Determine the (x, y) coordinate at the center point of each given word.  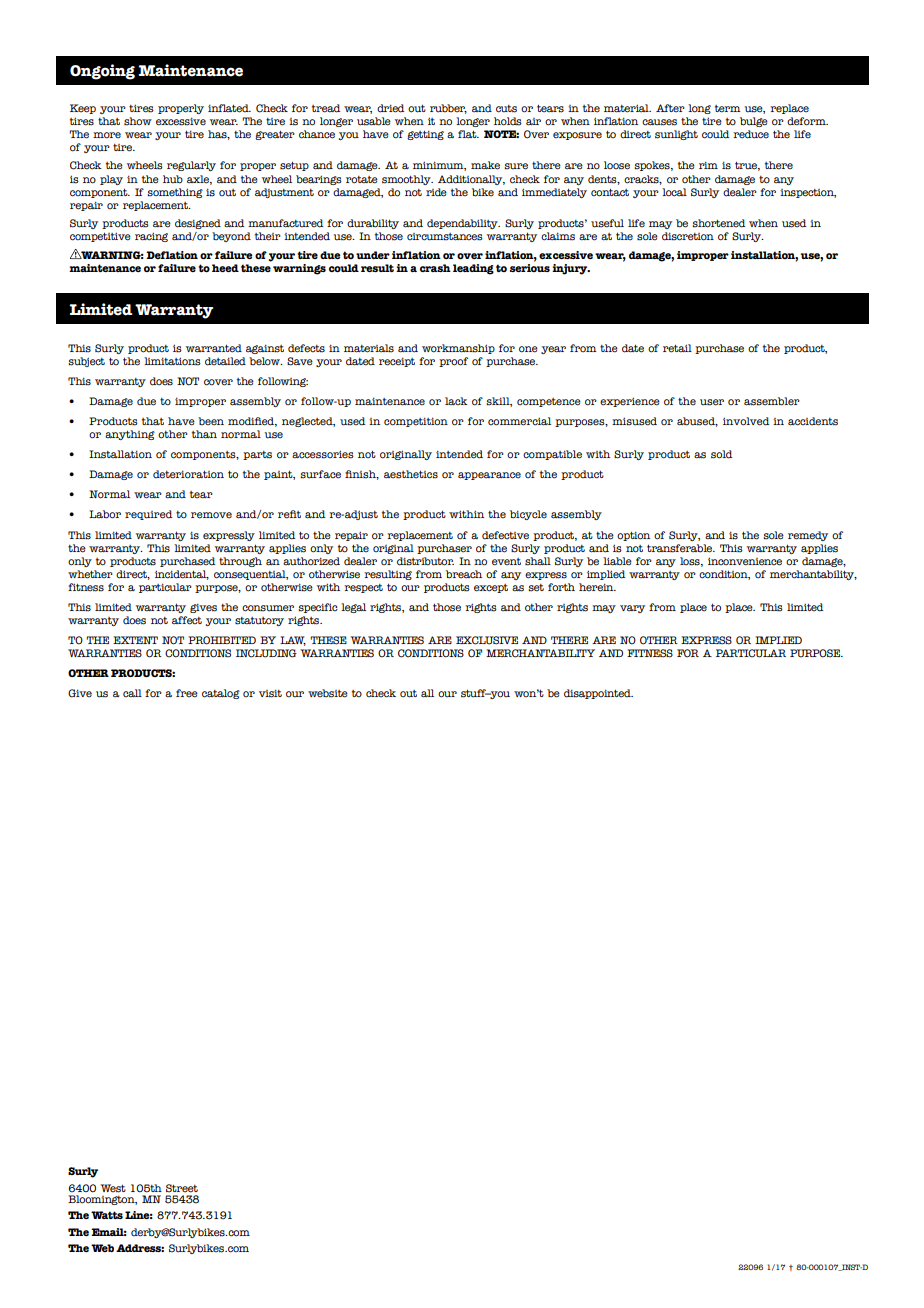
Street (182, 1188)
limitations (172, 361)
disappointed (598, 694)
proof (453, 362)
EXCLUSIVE (487, 640)
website (328, 693)
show (138, 121)
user (712, 402)
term (728, 109)
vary (632, 609)
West (113, 1188)
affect (187, 620)
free (187, 693)
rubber (448, 109)
